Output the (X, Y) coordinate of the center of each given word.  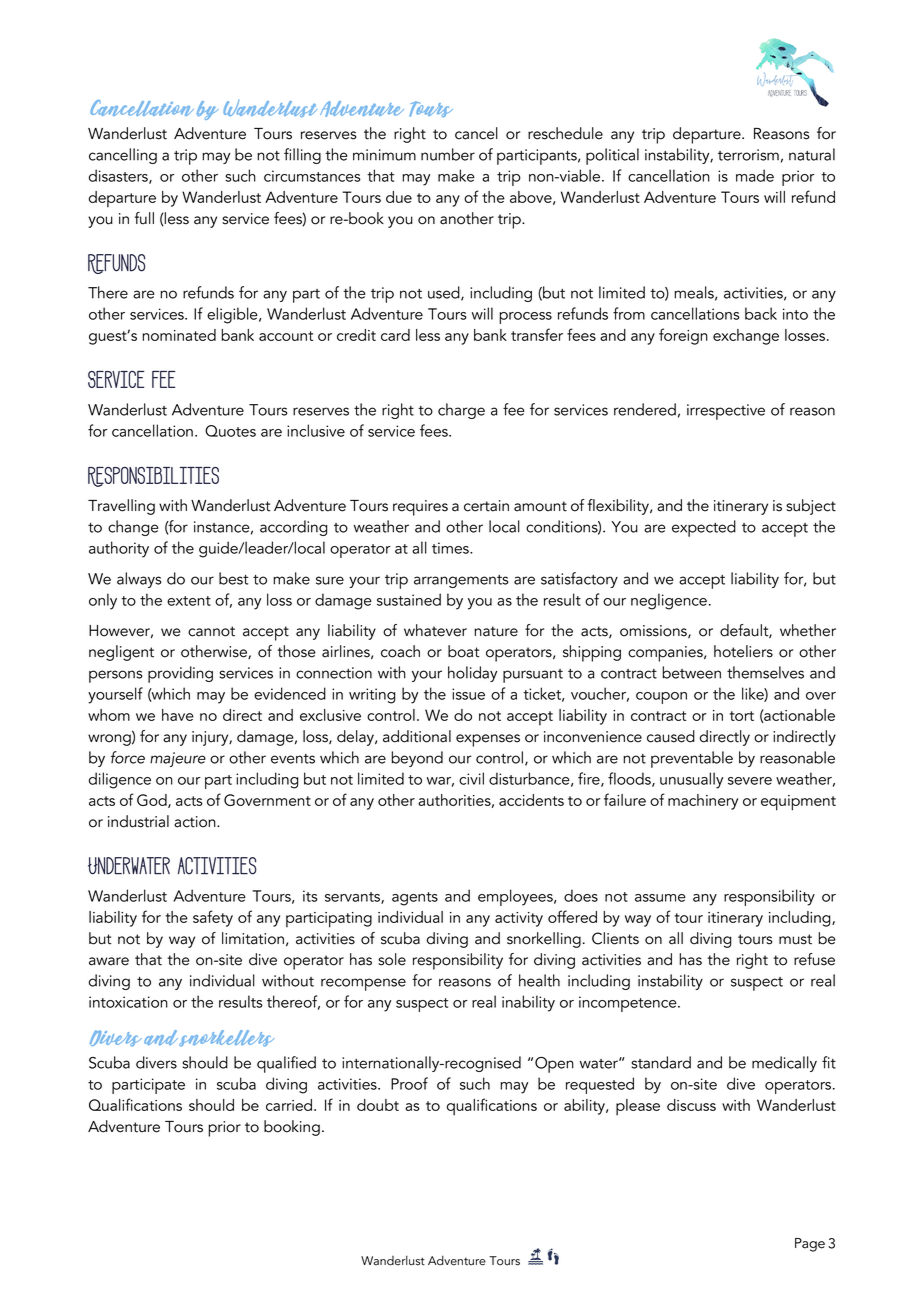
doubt (378, 1105)
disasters (119, 176)
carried (290, 1105)
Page (810, 1245)
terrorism (748, 155)
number (448, 154)
